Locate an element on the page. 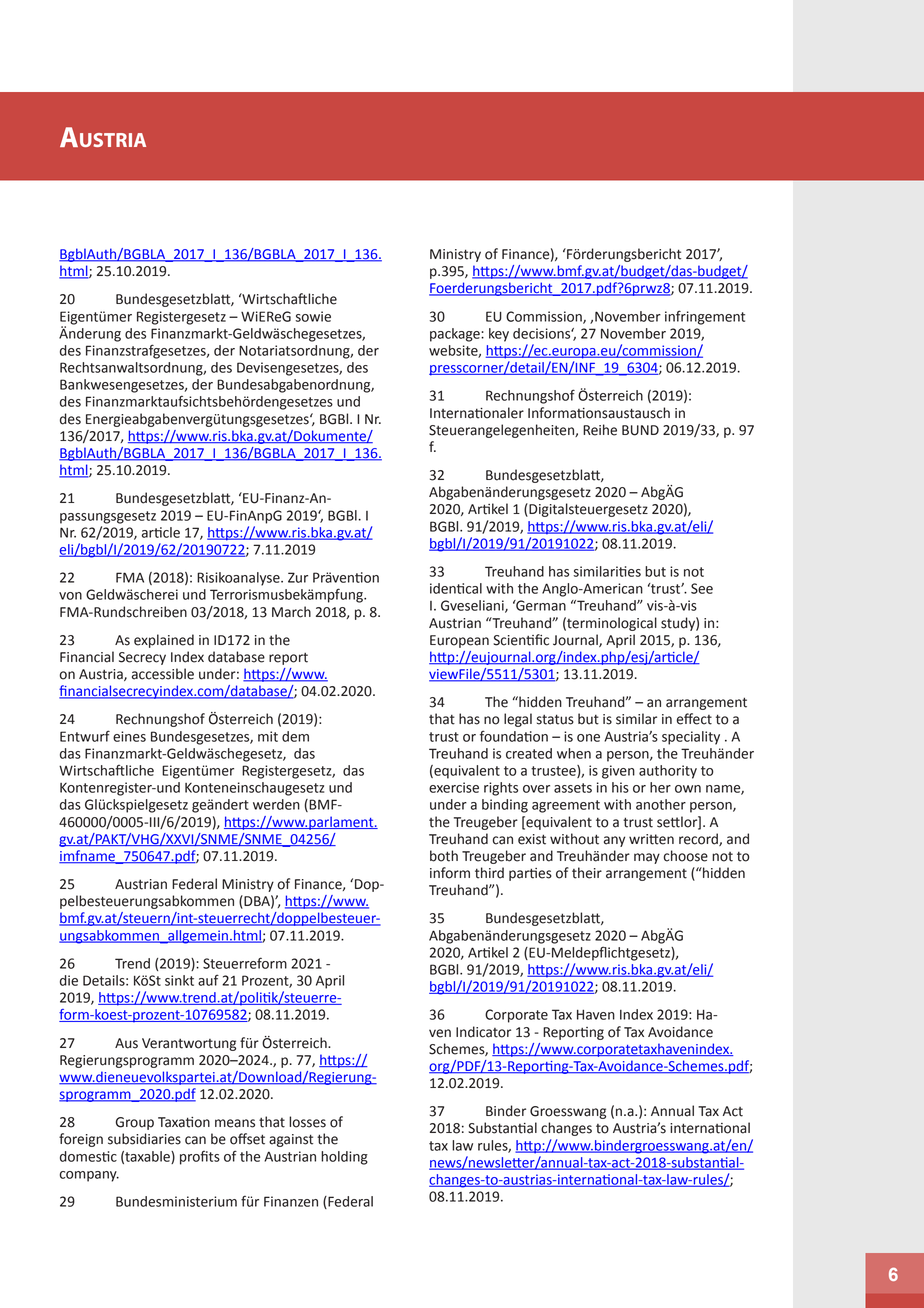 This image has height=1308, width=924. See is located at coordinates (702, 588).
